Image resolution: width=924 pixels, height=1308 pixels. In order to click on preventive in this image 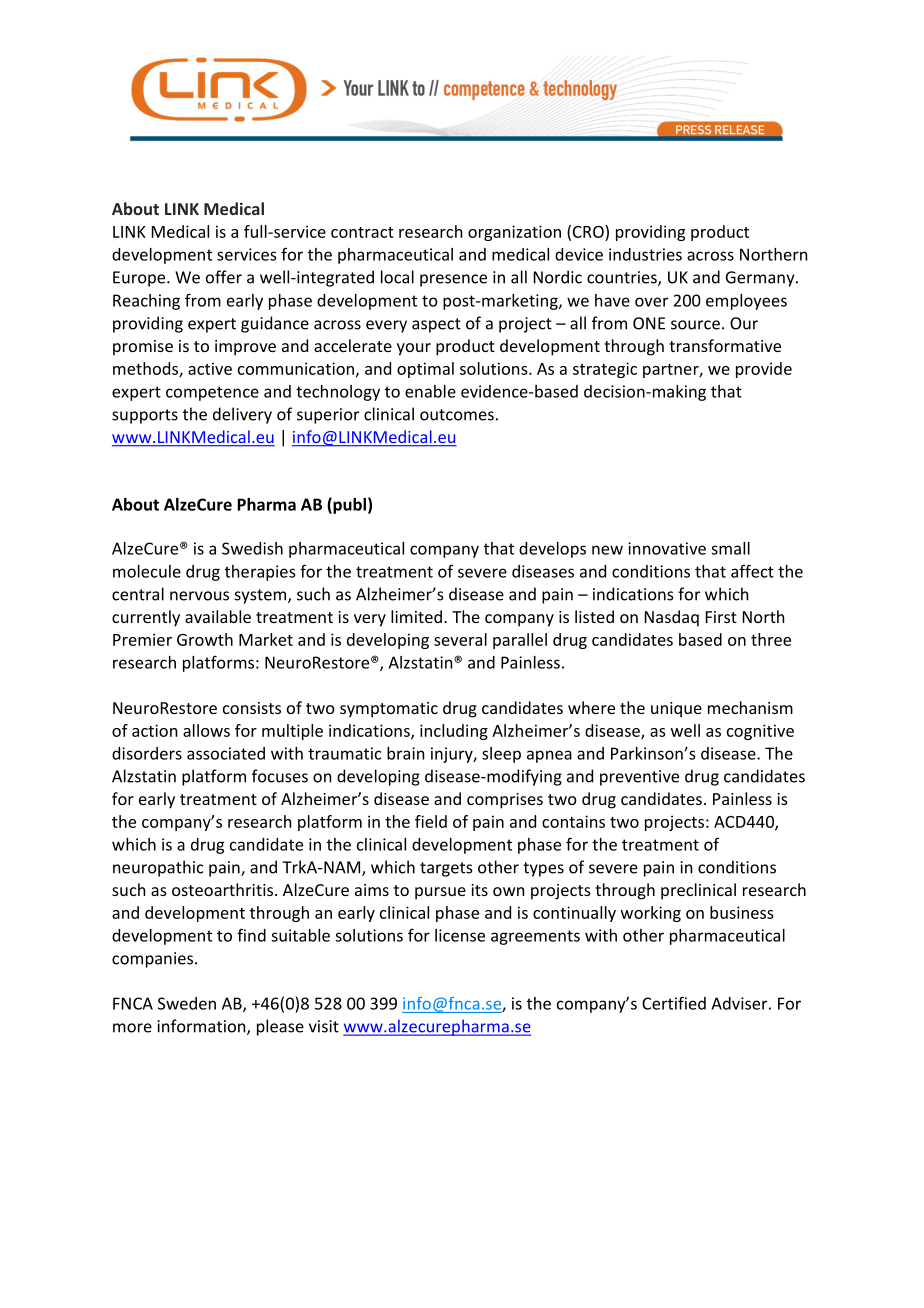, I will do `click(639, 778)`.
